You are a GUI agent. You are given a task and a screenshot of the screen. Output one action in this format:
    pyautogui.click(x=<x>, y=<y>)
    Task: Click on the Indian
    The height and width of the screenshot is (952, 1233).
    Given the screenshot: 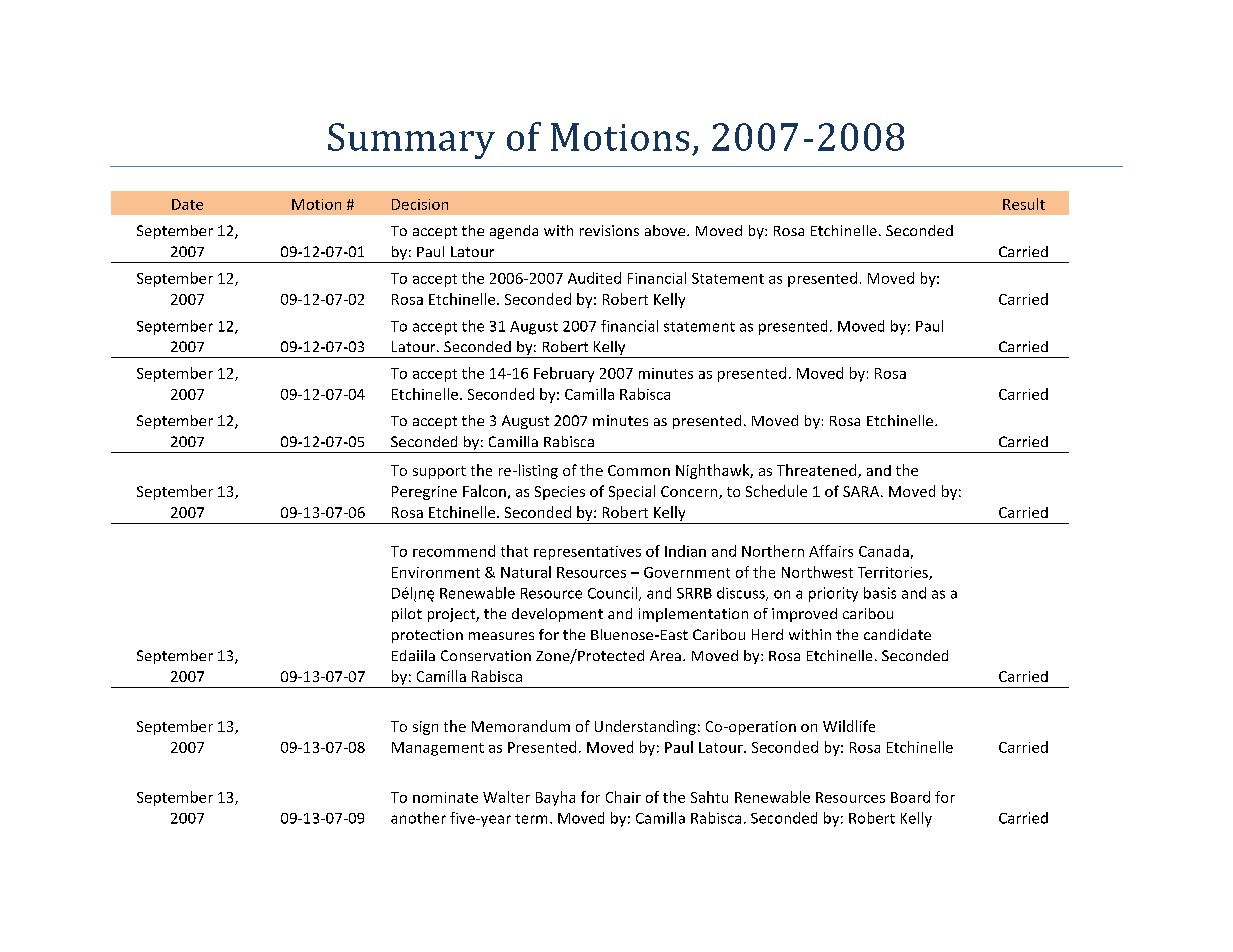 What is the action you would take?
    pyautogui.click(x=685, y=551)
